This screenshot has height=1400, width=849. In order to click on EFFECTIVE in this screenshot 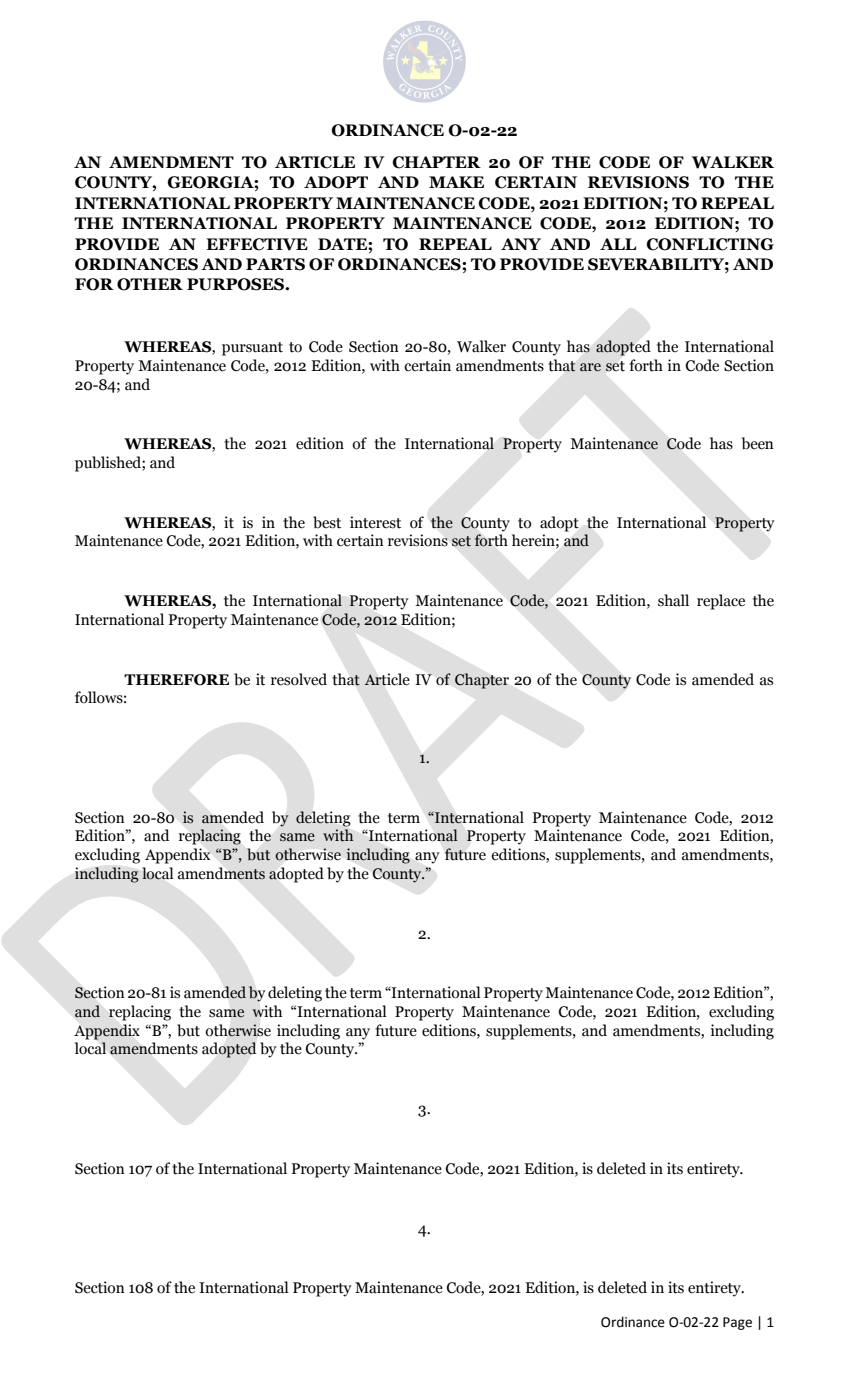, I will do `click(257, 244)`.
